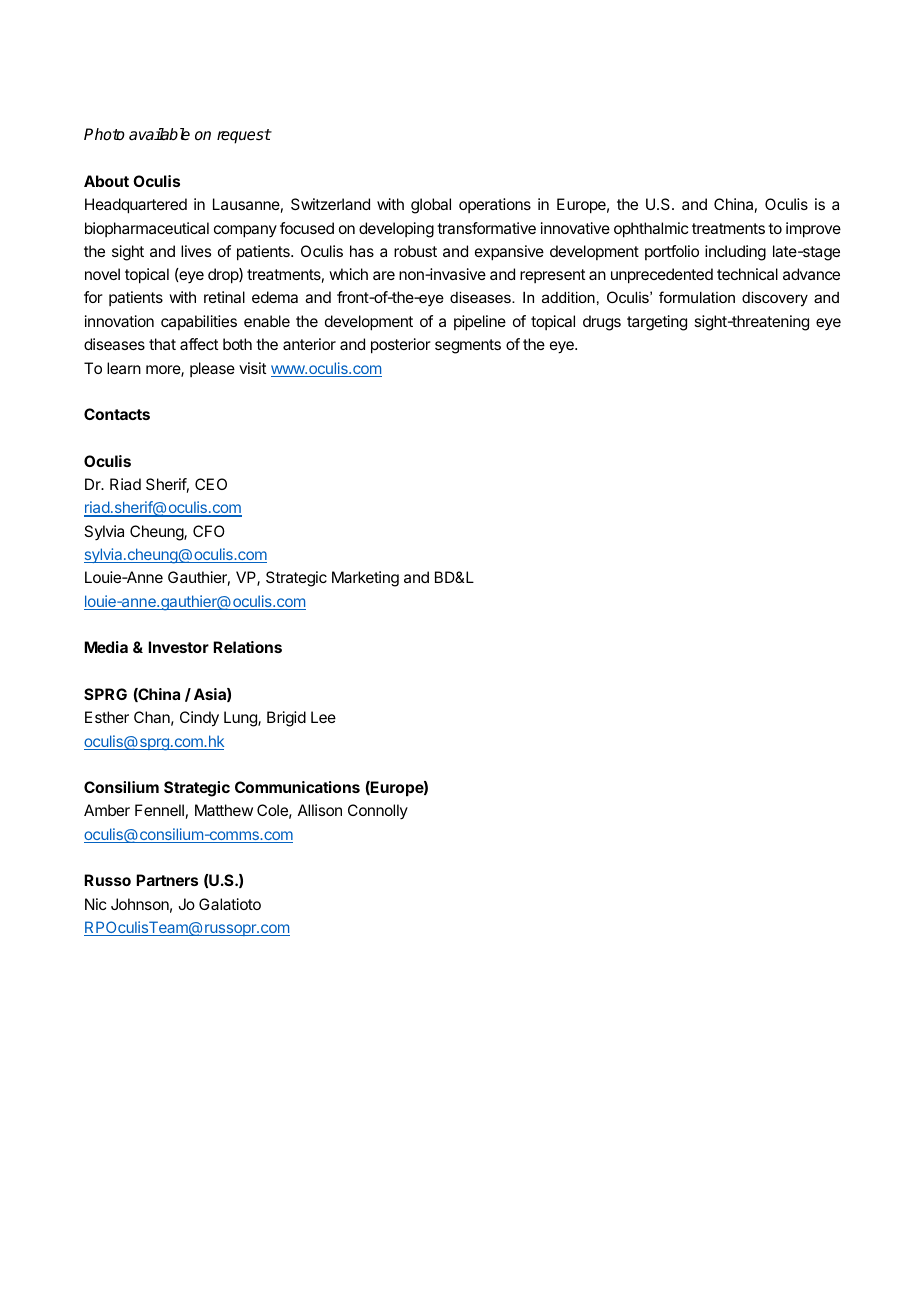 The height and width of the screenshot is (1308, 924). Describe the element at coordinates (159, 134) in the screenshot. I see `available` at that location.
